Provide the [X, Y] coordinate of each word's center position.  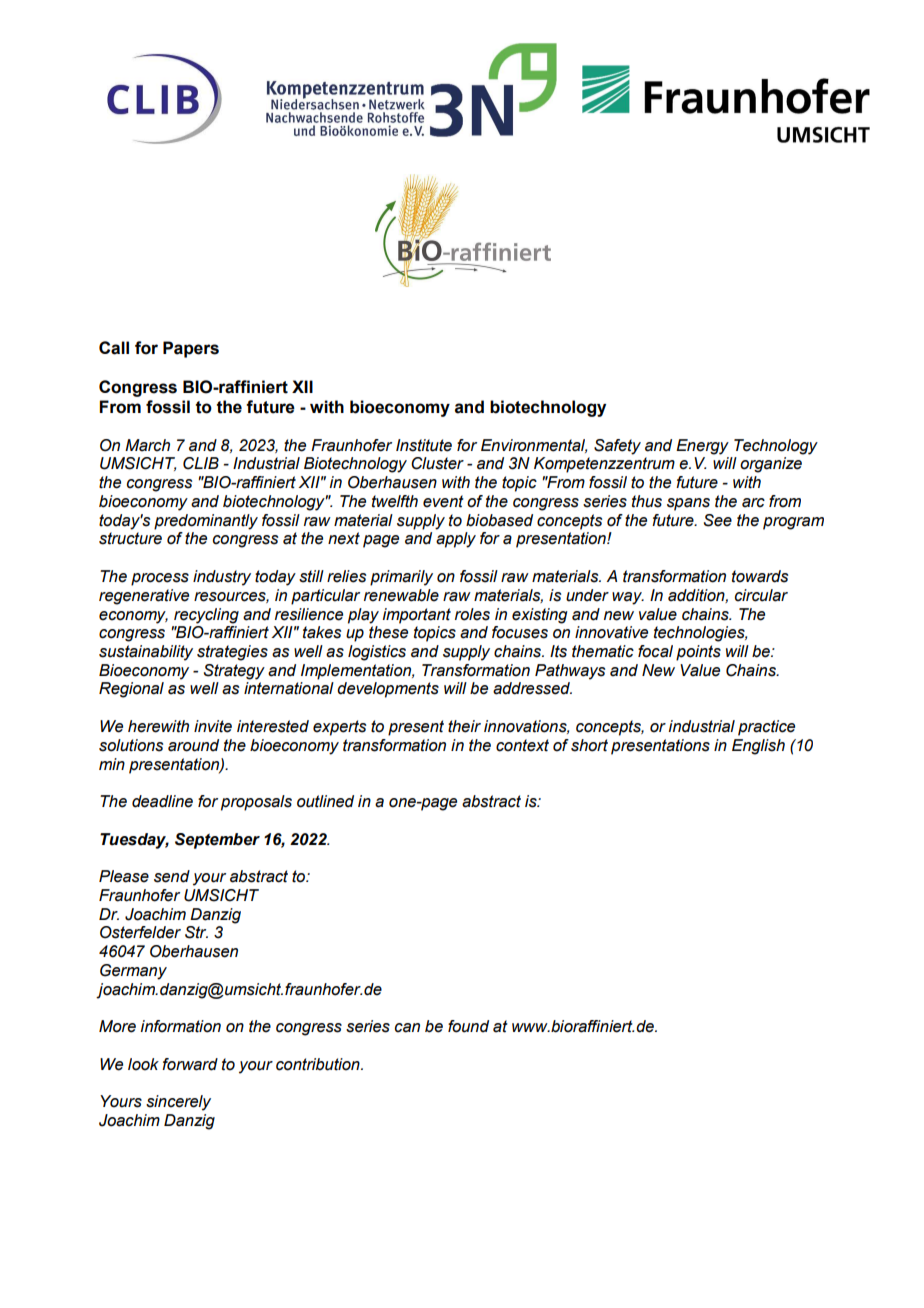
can [407, 1028]
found [468, 1026]
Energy [702, 447]
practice [766, 728]
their [464, 726]
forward [190, 1064]
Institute [424, 445]
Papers [191, 349]
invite [213, 726]
